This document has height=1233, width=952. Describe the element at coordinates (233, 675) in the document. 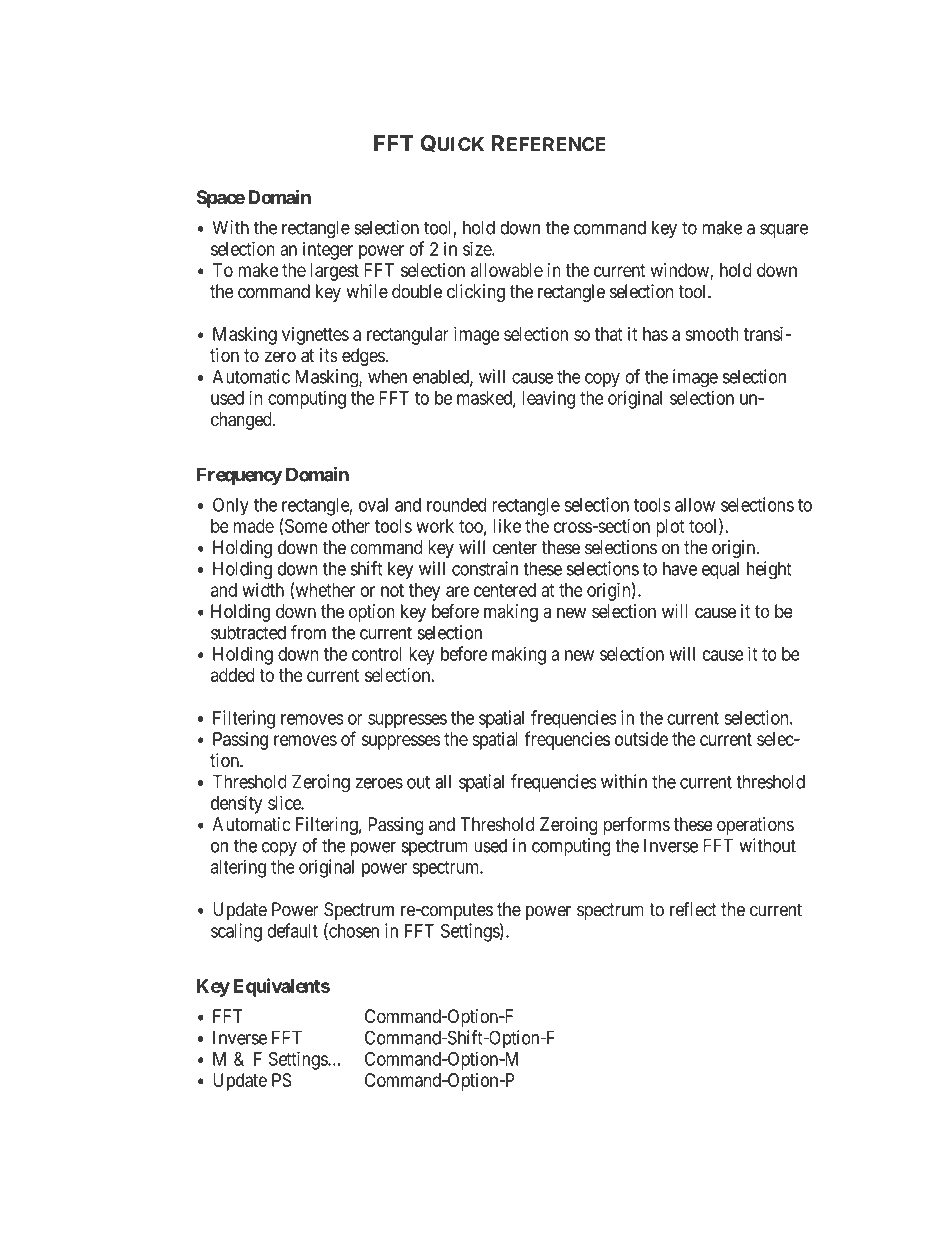

I see `added` at that location.
